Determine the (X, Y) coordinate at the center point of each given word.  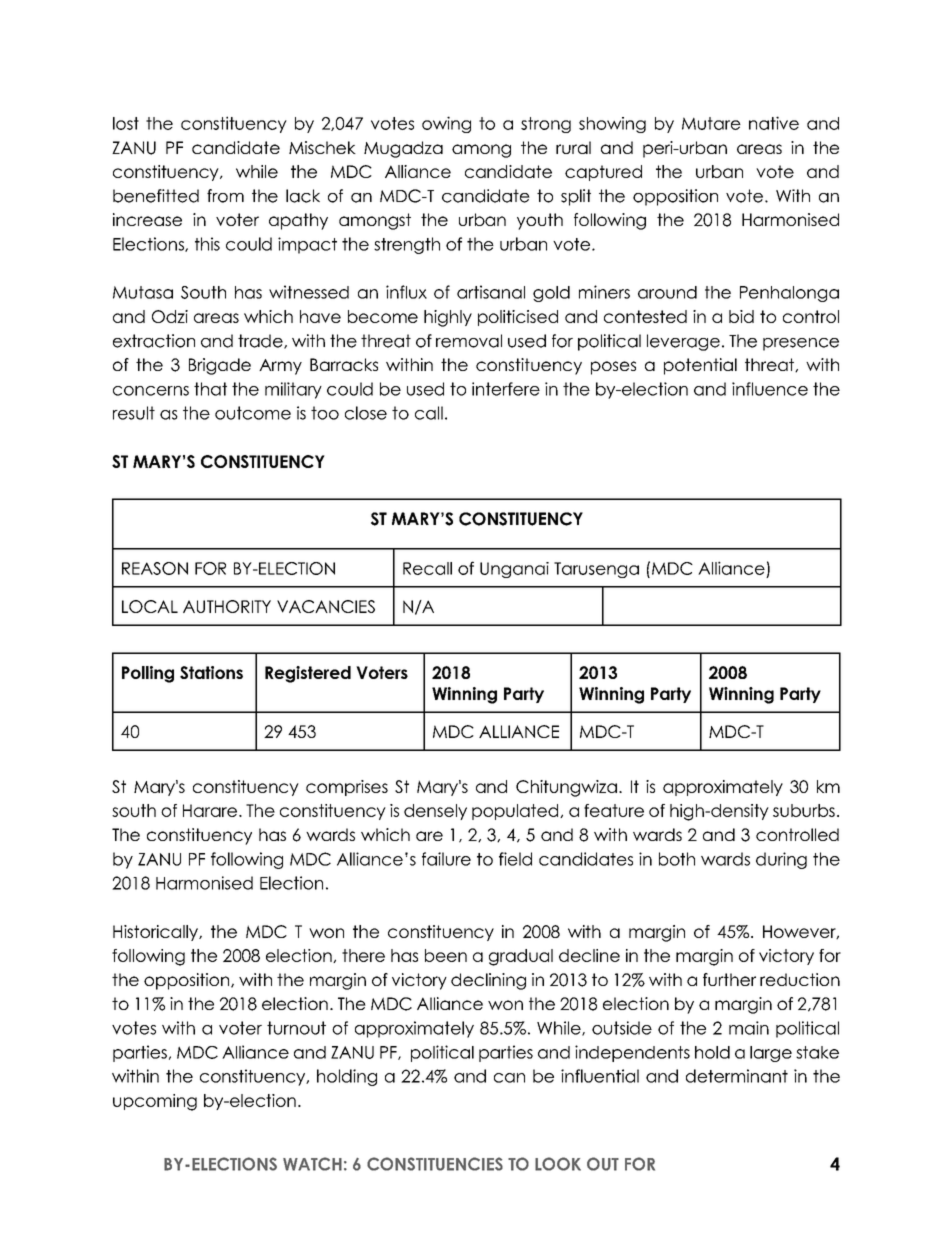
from (225, 196)
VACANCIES (326, 606)
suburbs (804, 810)
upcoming (155, 1102)
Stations (211, 672)
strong (546, 125)
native (774, 123)
